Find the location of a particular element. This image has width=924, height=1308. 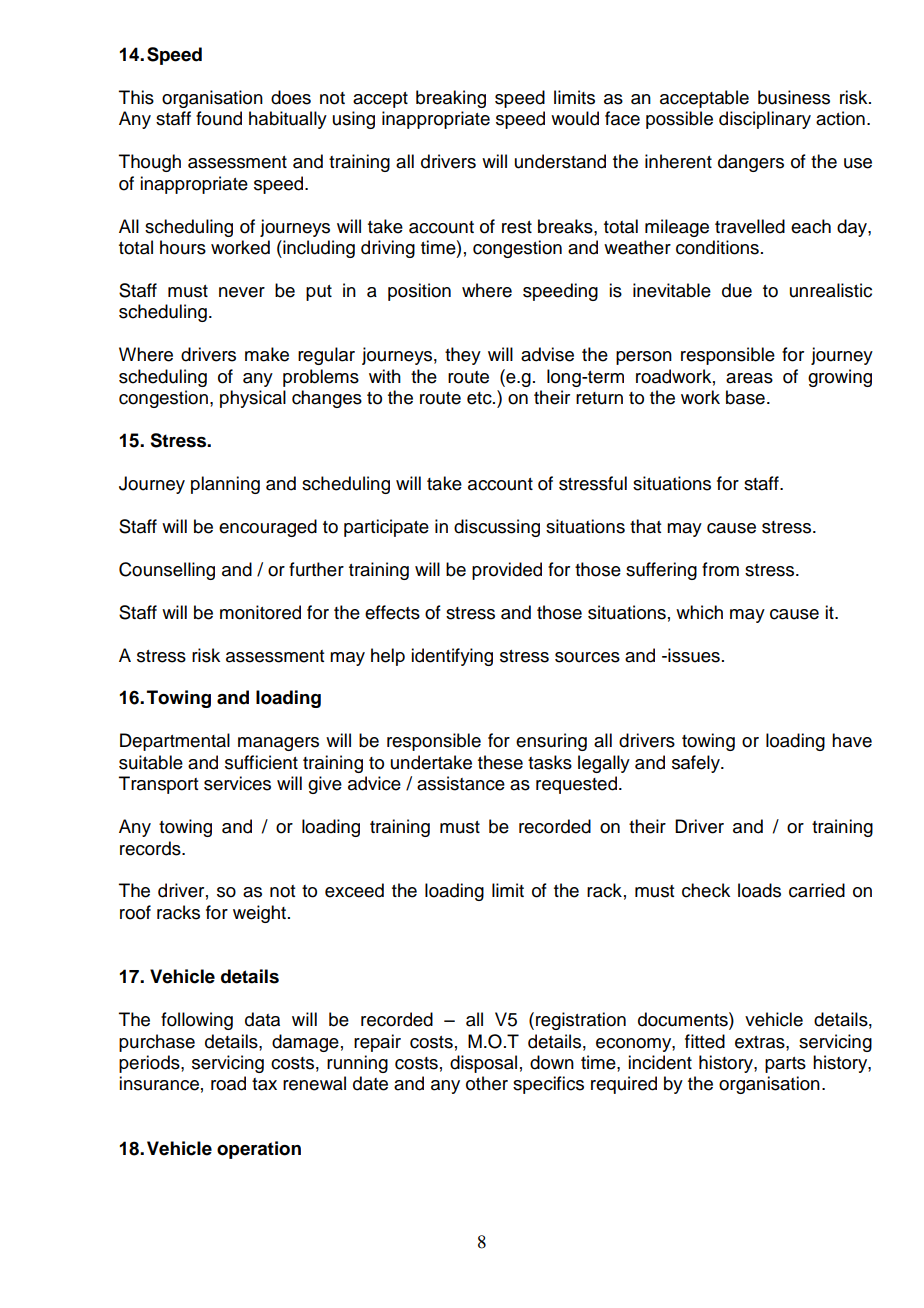

disciplinary is located at coordinates (765, 120).
